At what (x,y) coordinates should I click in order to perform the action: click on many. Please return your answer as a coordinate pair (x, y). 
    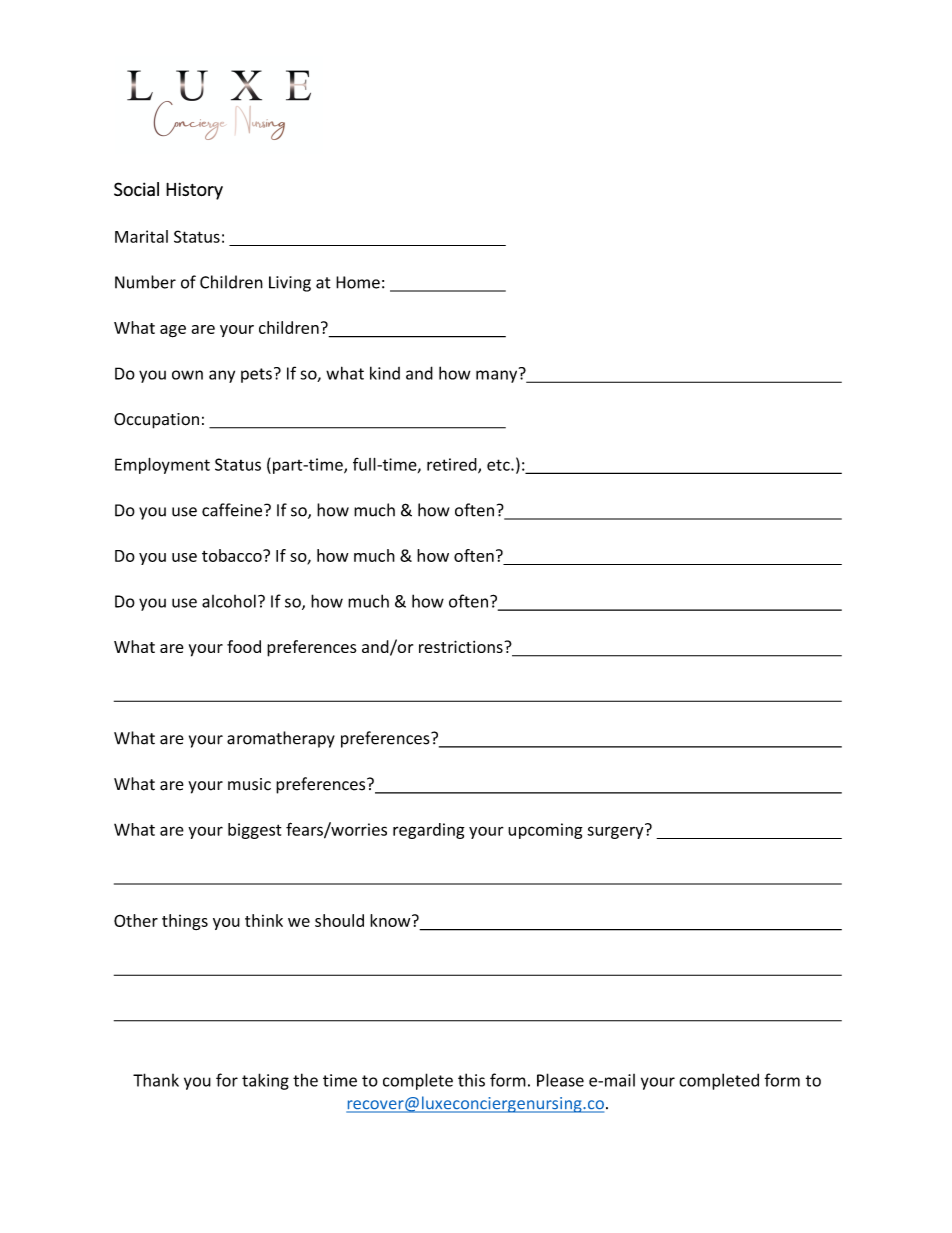
    Looking at the image, I should click on (498, 375).
